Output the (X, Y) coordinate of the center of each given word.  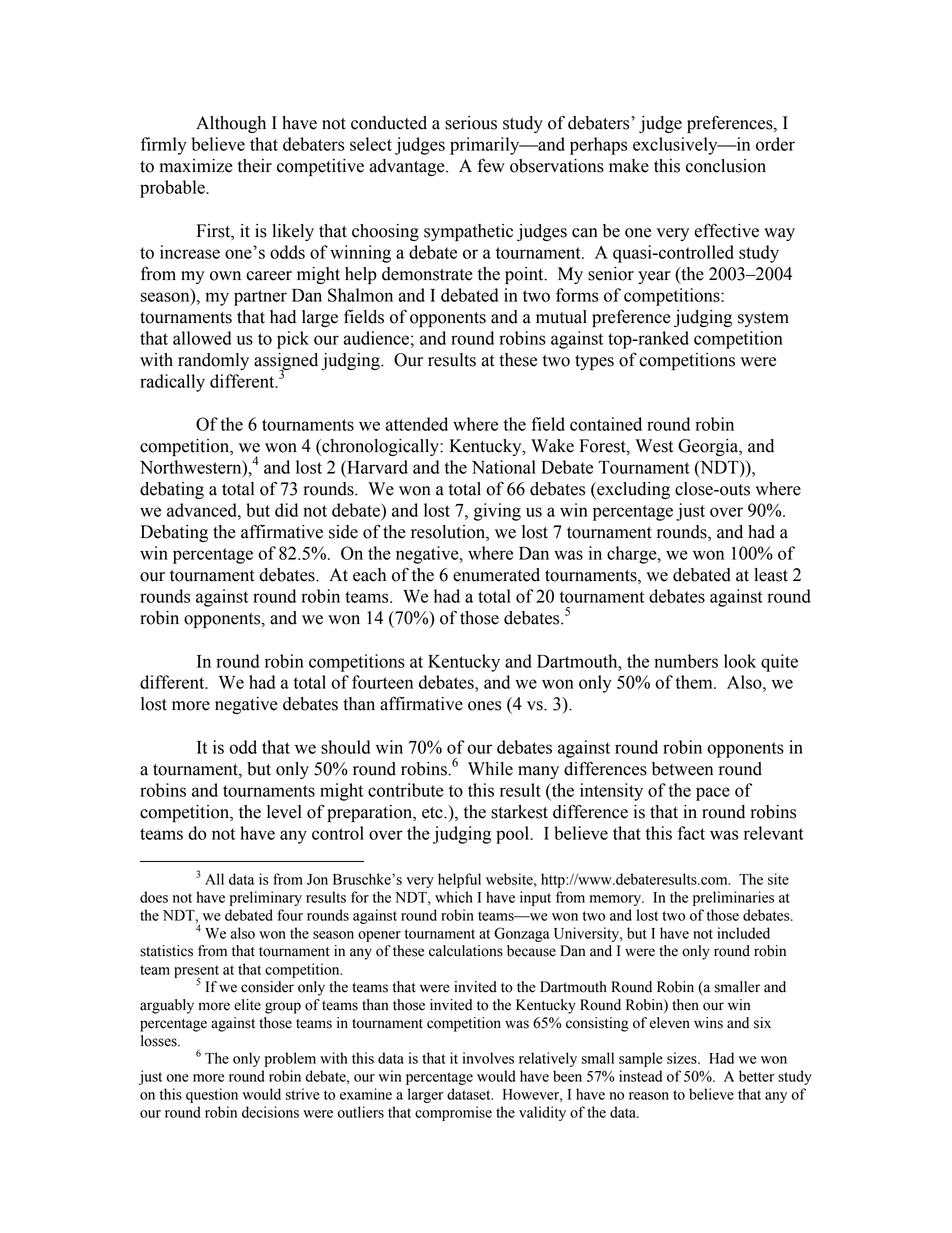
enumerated (496, 575)
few (491, 165)
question (212, 1095)
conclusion (726, 166)
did (286, 510)
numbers (686, 661)
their (255, 166)
